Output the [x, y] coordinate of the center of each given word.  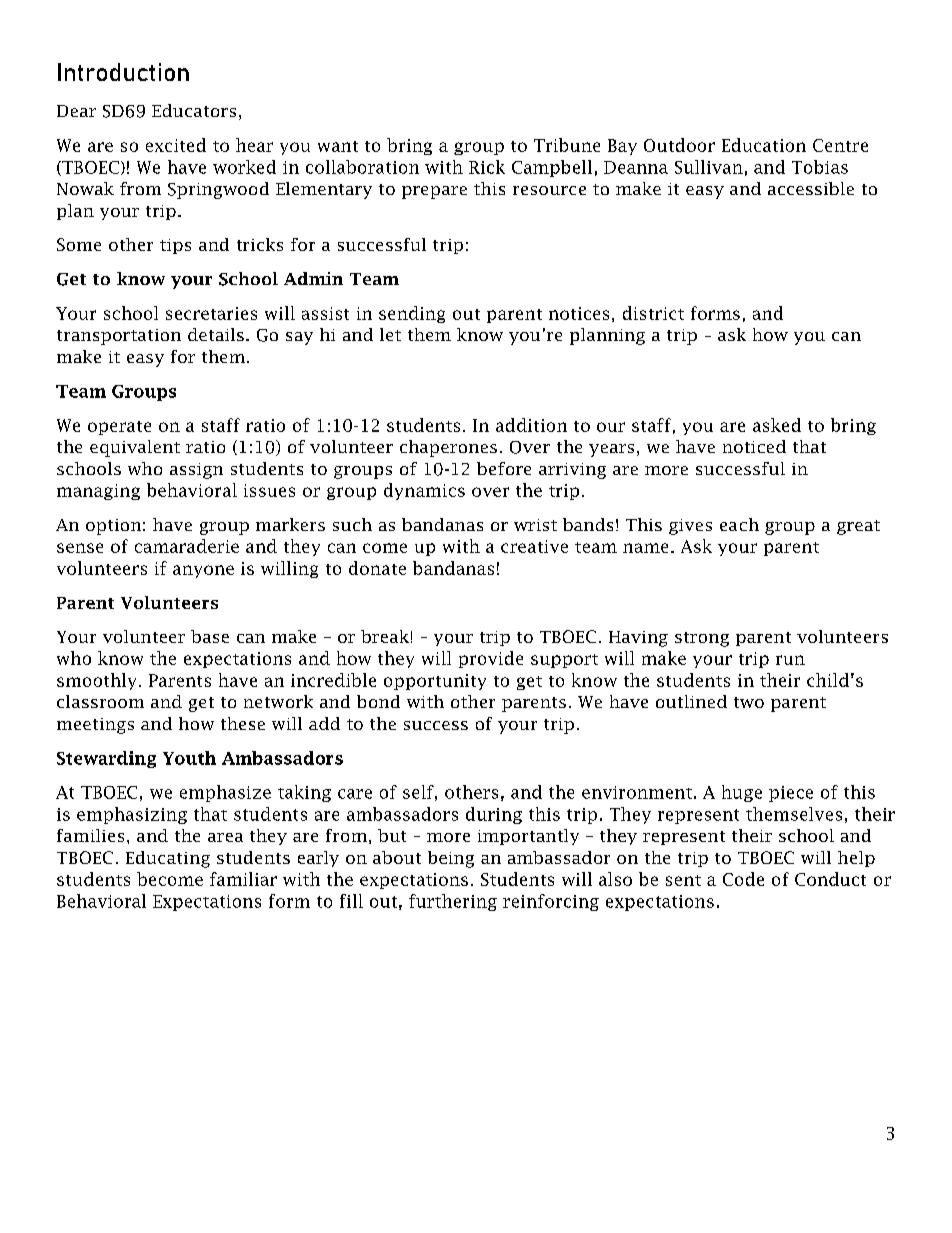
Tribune [567, 145]
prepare [434, 192]
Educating [168, 859]
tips [175, 246]
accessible [811, 188]
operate [119, 428]
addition [531, 425]
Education [764, 145]
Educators [194, 110]
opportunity [435, 682]
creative [534, 546]
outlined [691, 701]
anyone [203, 571]
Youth [189, 758]
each [739, 524]
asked [777, 425]
